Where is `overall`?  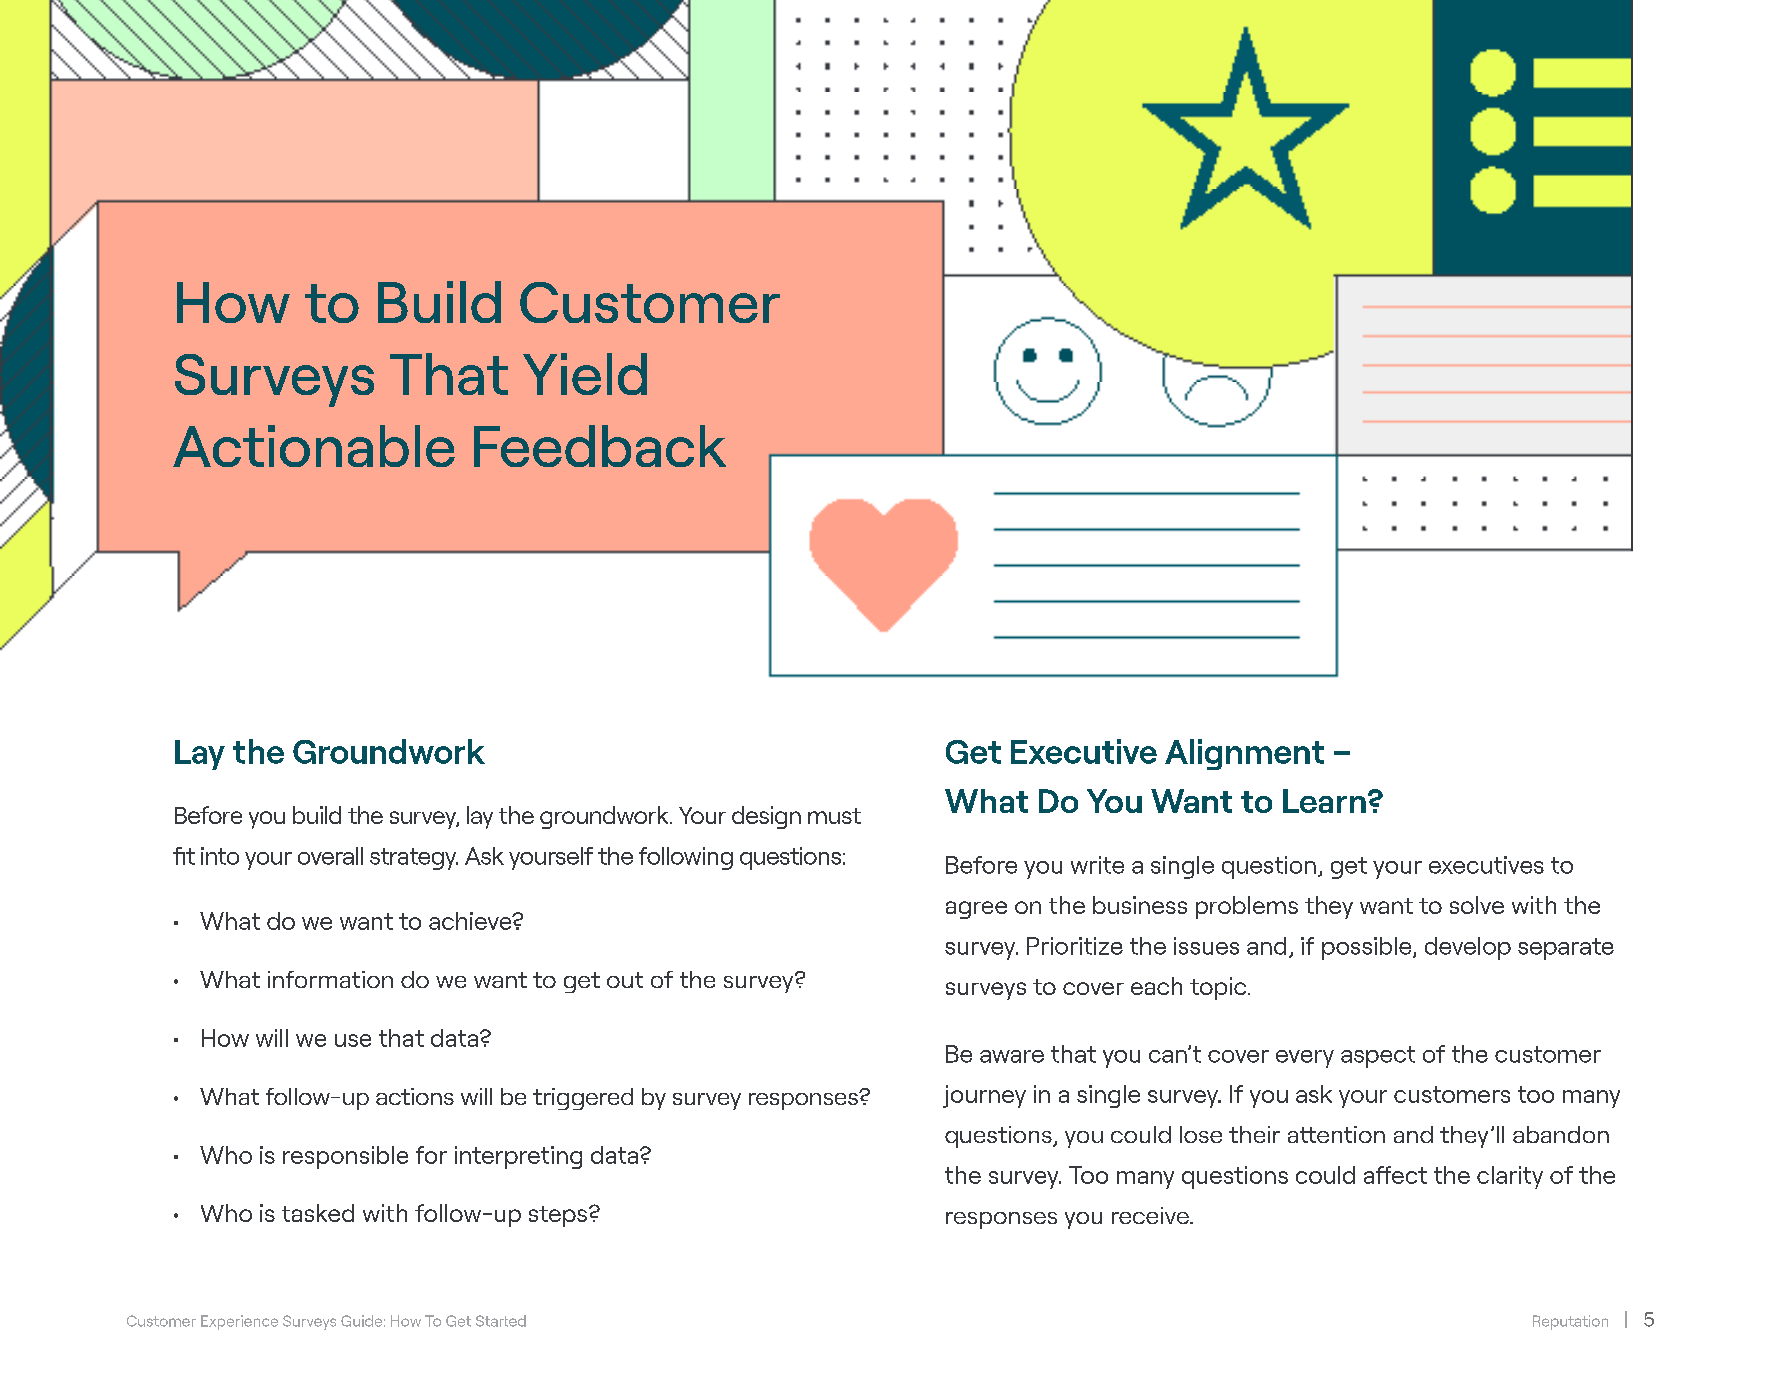 overall is located at coordinates (330, 856).
